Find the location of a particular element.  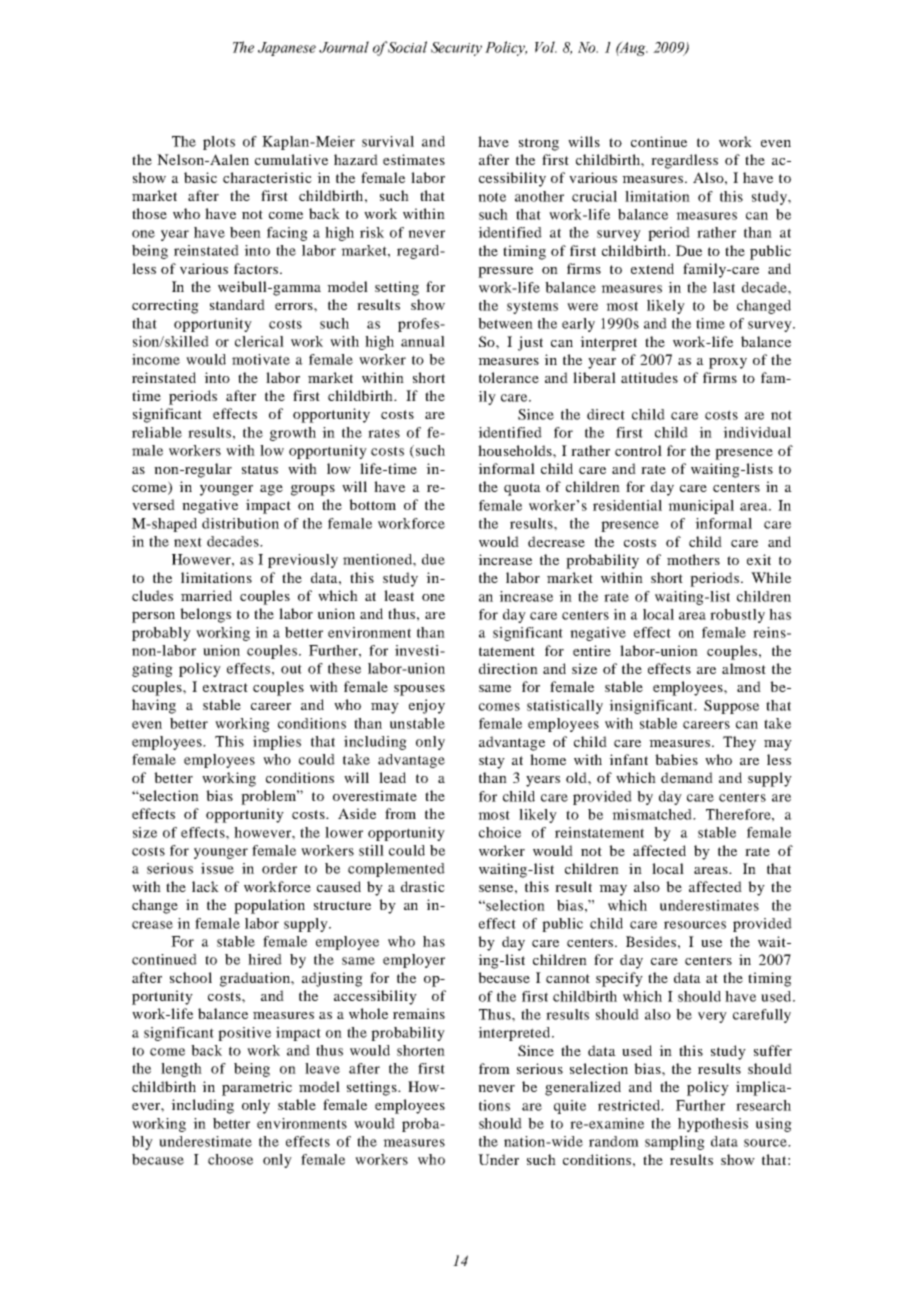

Vol is located at coordinates (546, 47).
